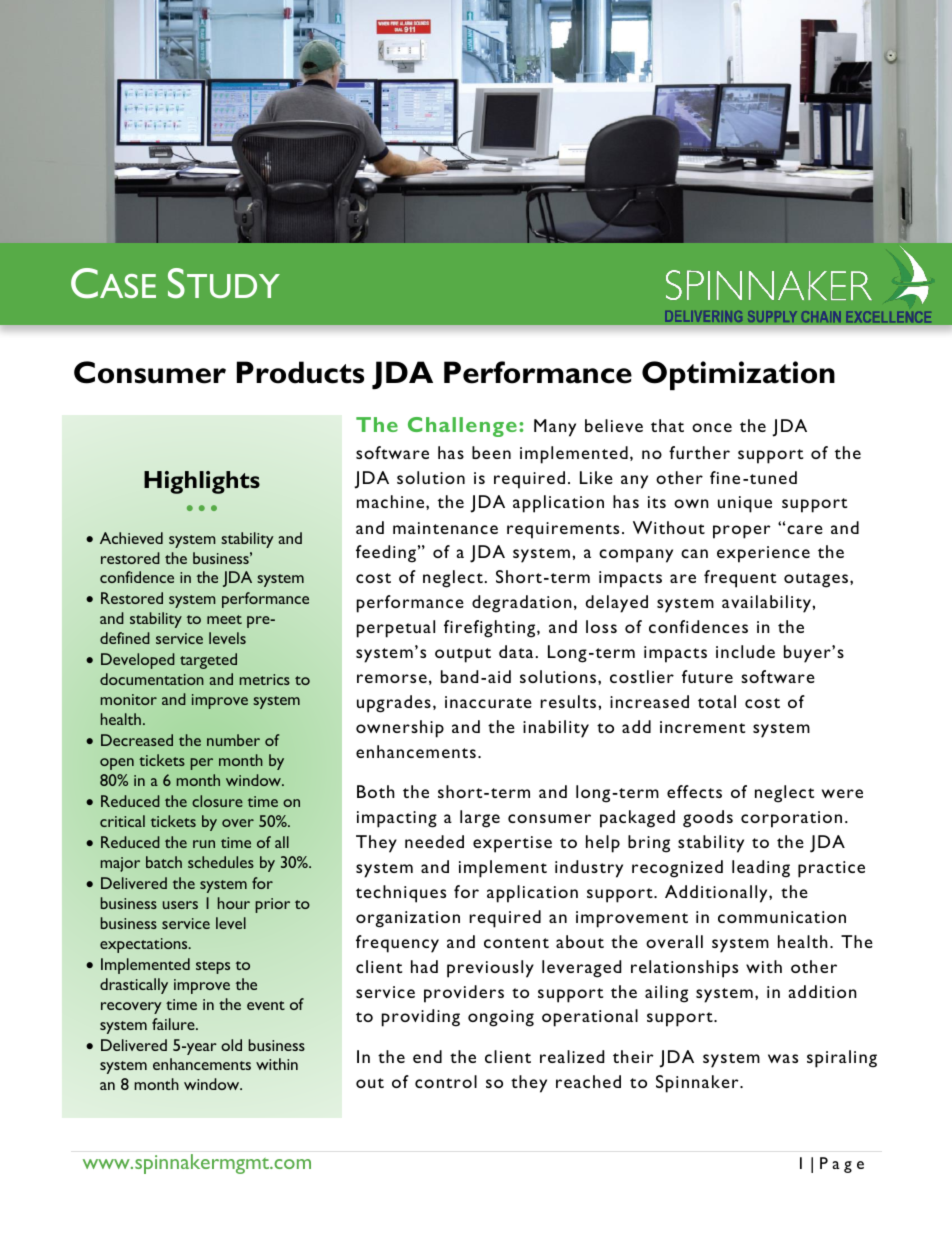 The width and height of the document is (952, 1233). I want to click on communication, so click(782, 917).
